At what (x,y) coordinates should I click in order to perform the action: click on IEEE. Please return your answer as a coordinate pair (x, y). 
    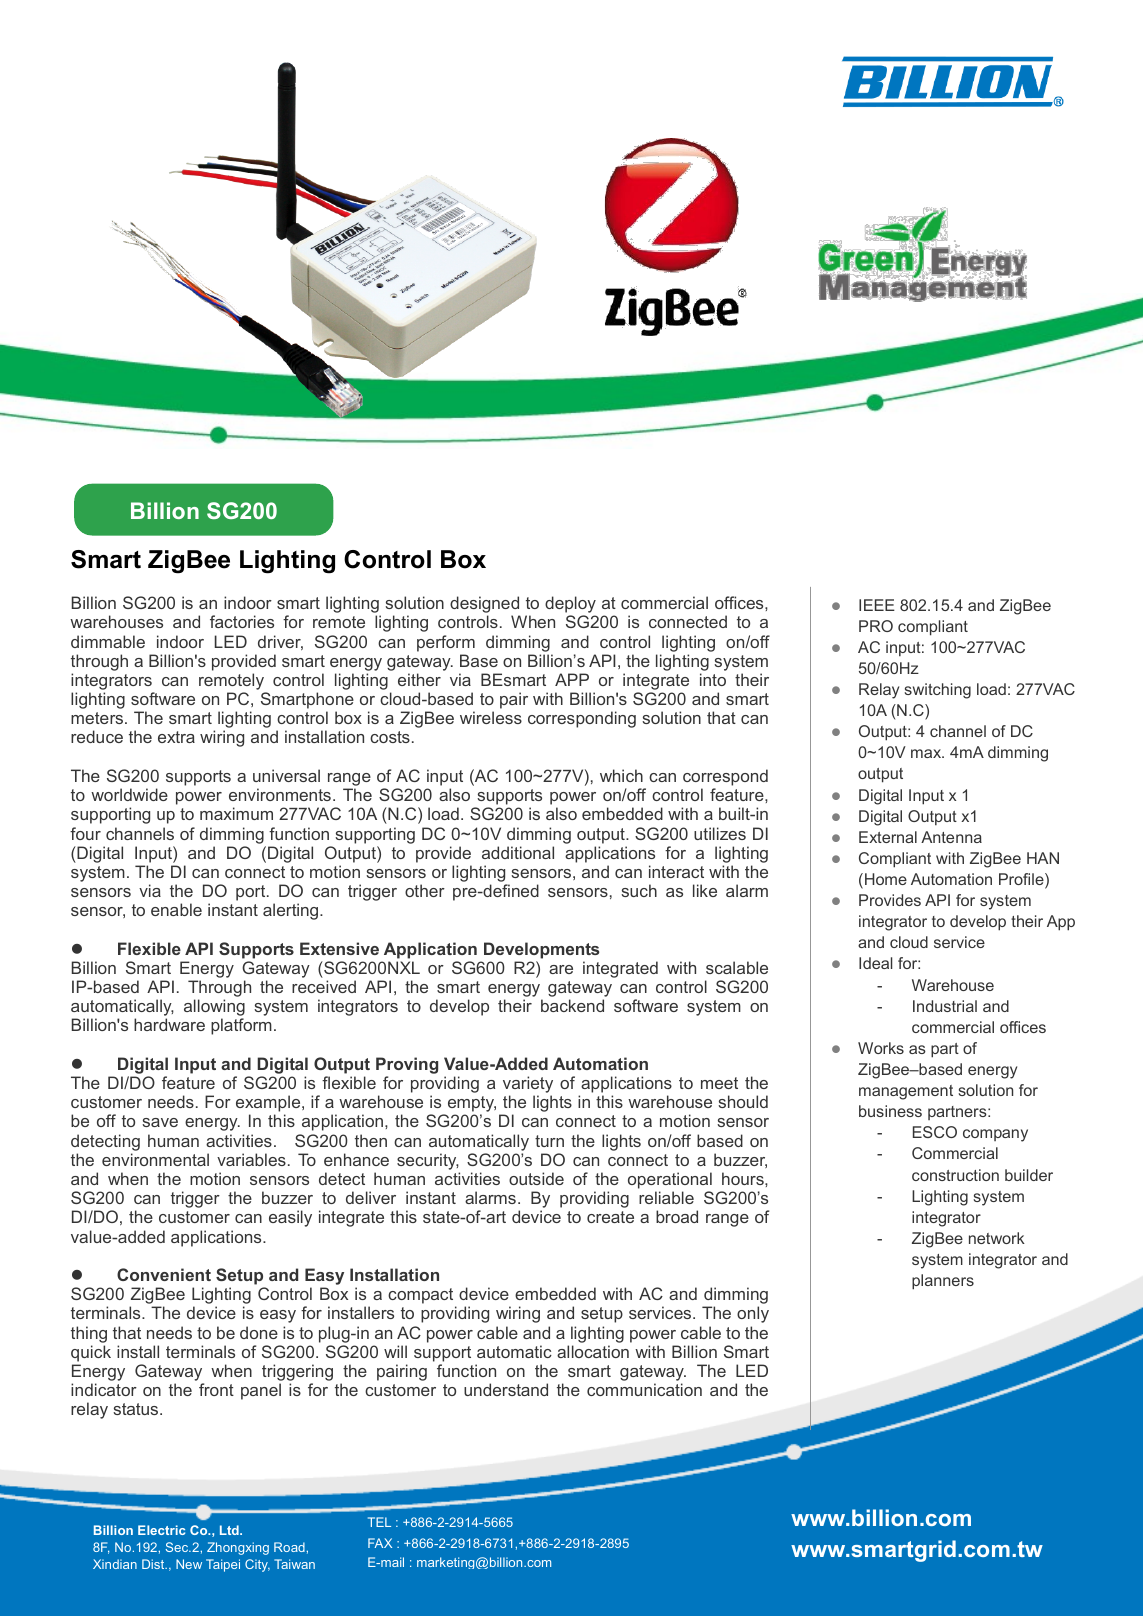
    Looking at the image, I should click on (877, 605).
